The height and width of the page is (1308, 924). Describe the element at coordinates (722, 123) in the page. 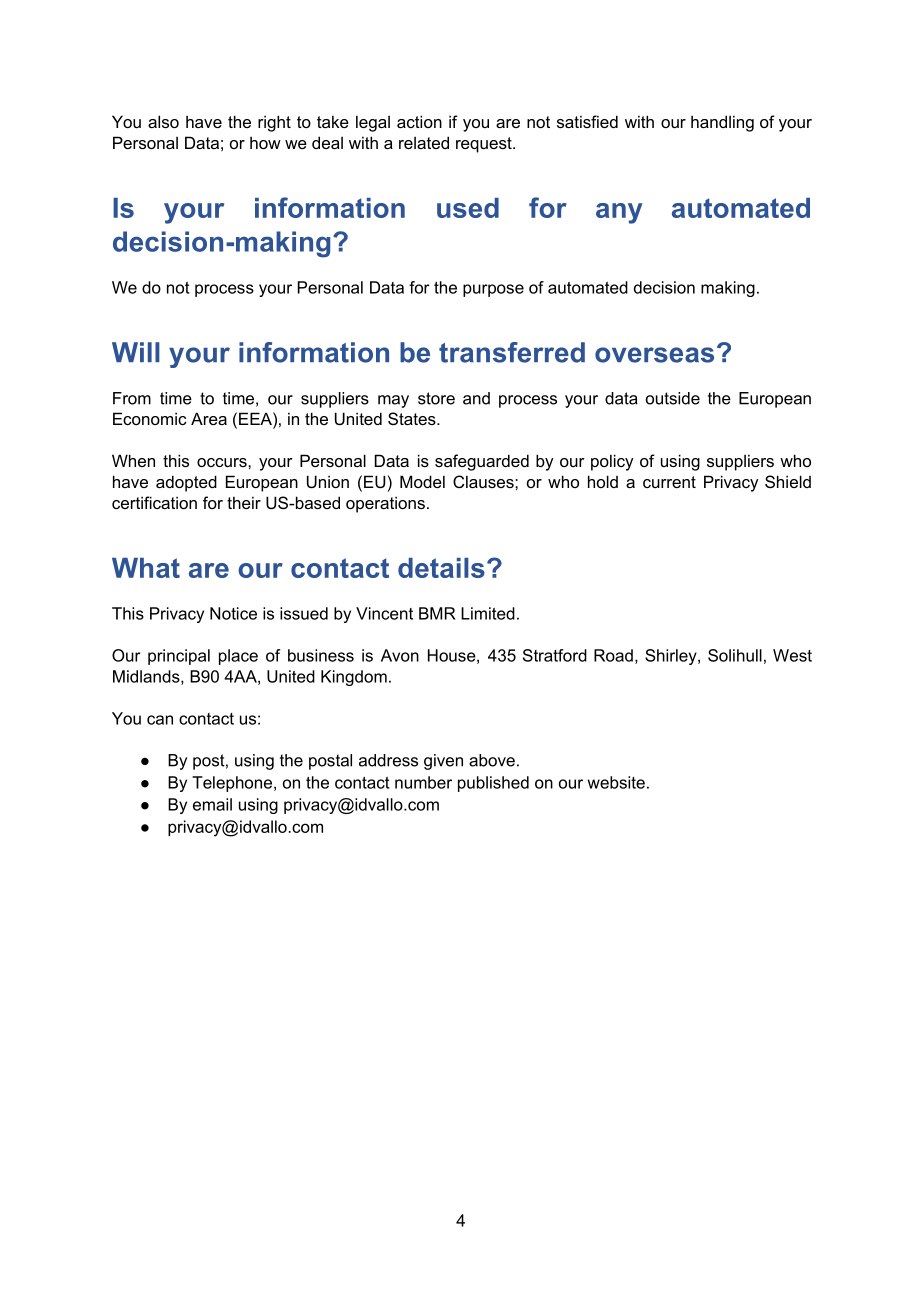

I see `handling` at that location.
